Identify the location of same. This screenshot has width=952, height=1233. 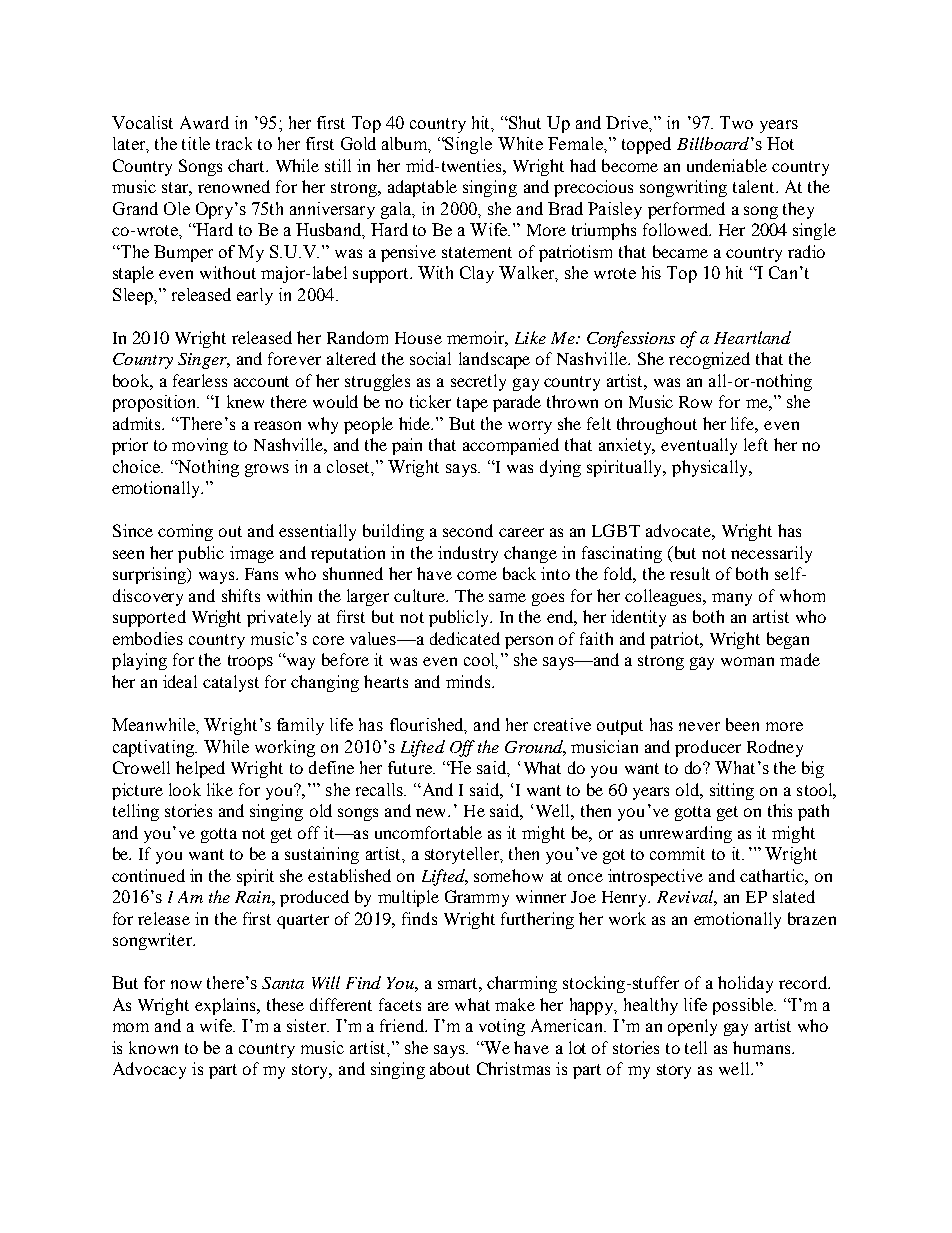
(507, 597).
